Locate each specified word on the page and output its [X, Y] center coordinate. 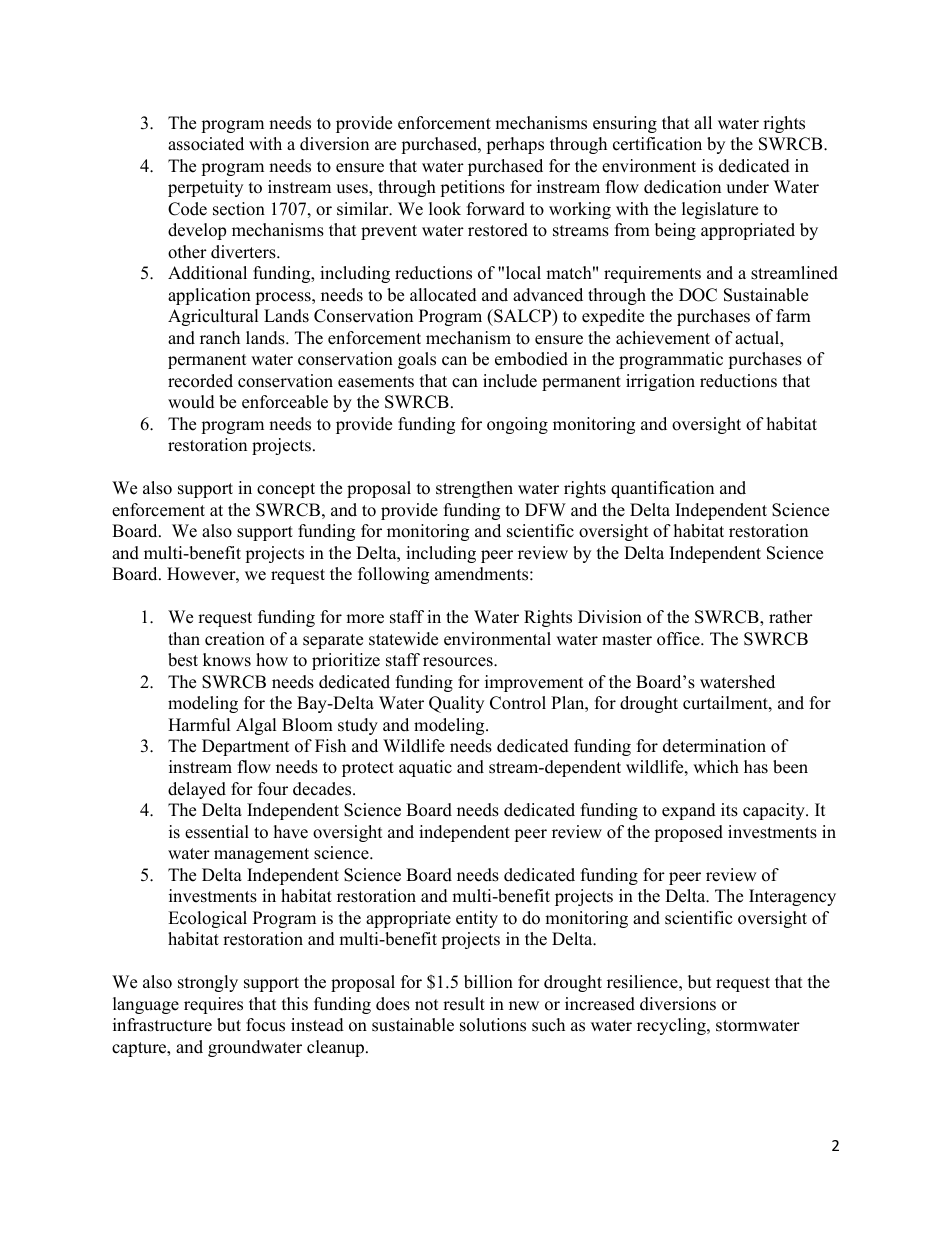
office [679, 639]
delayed [197, 790]
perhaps [515, 145]
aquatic [425, 768]
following [393, 575]
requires [213, 1005]
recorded [200, 381]
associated [206, 144]
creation [235, 639]
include [510, 381]
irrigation [660, 382]
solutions [493, 1025]
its [729, 810]
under [747, 187]
